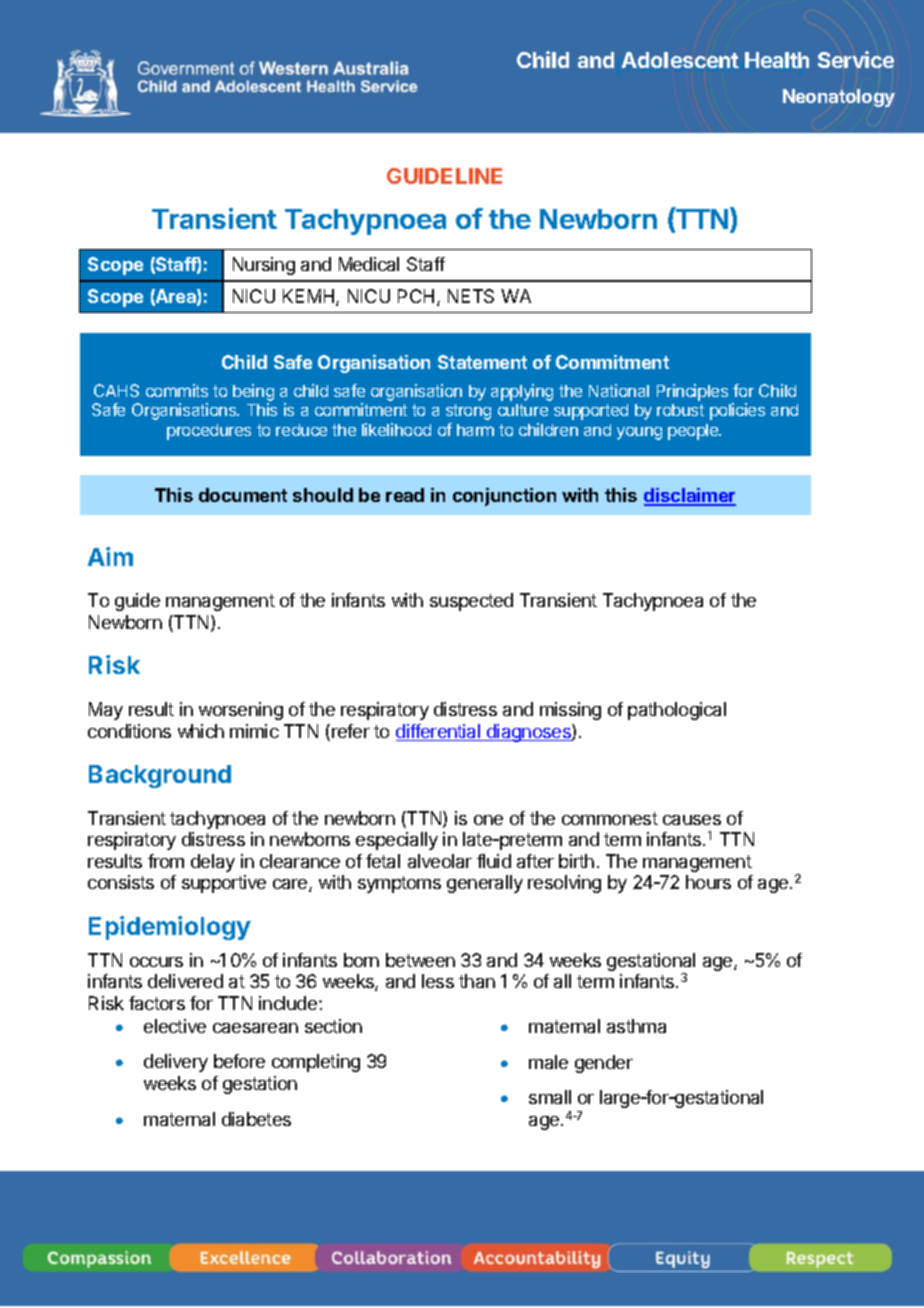 The image size is (924, 1308). What do you see at coordinates (692, 392) in the screenshot?
I see `Principles` at bounding box center [692, 392].
